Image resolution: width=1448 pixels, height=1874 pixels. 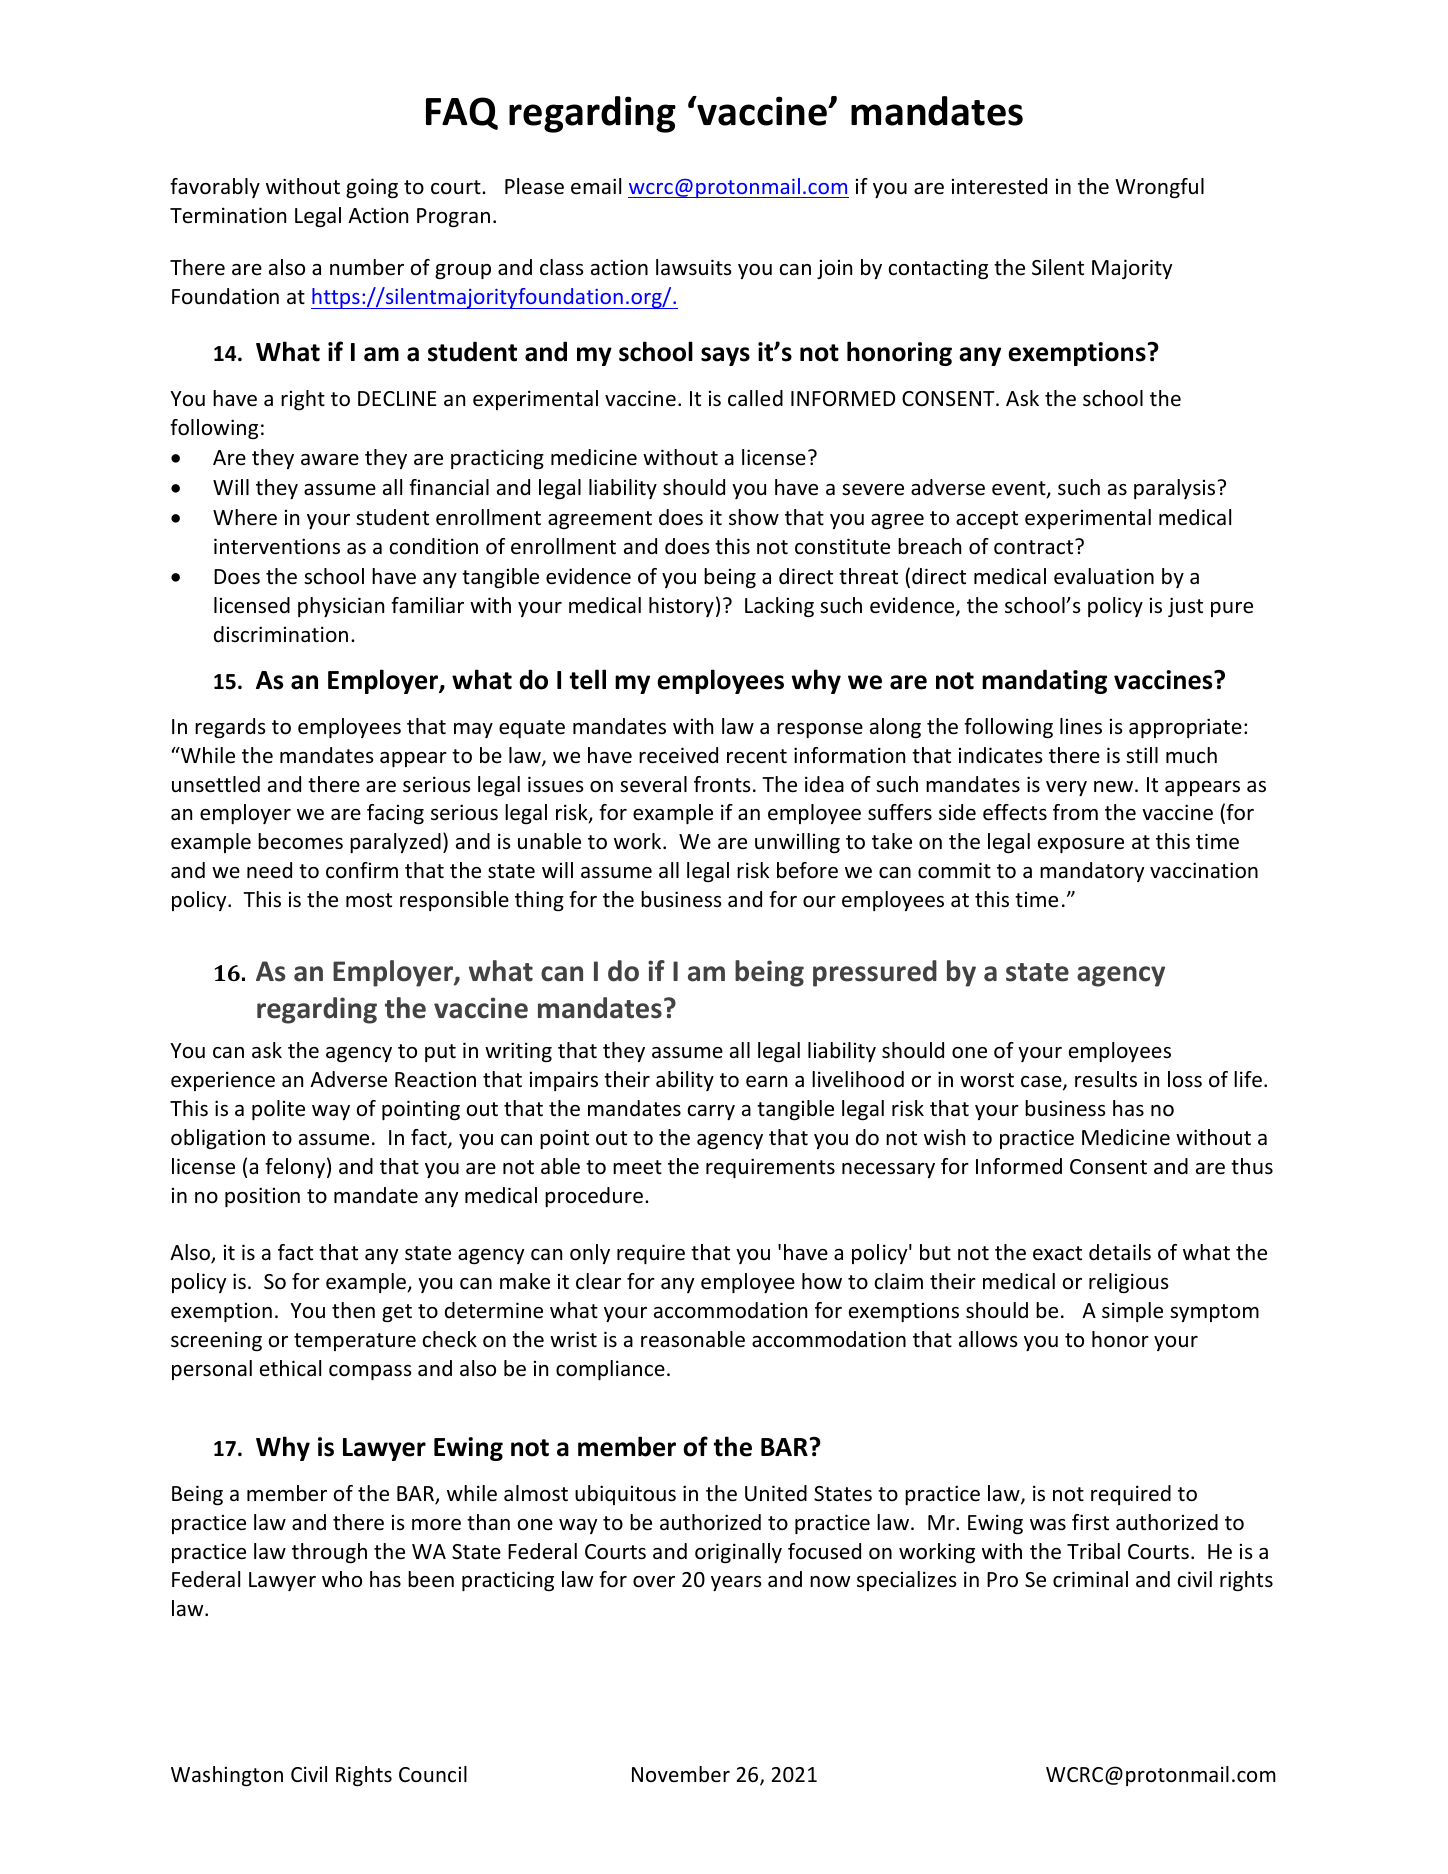 What do you see at coordinates (693, 267) in the screenshot?
I see `lawsuits` at bounding box center [693, 267].
